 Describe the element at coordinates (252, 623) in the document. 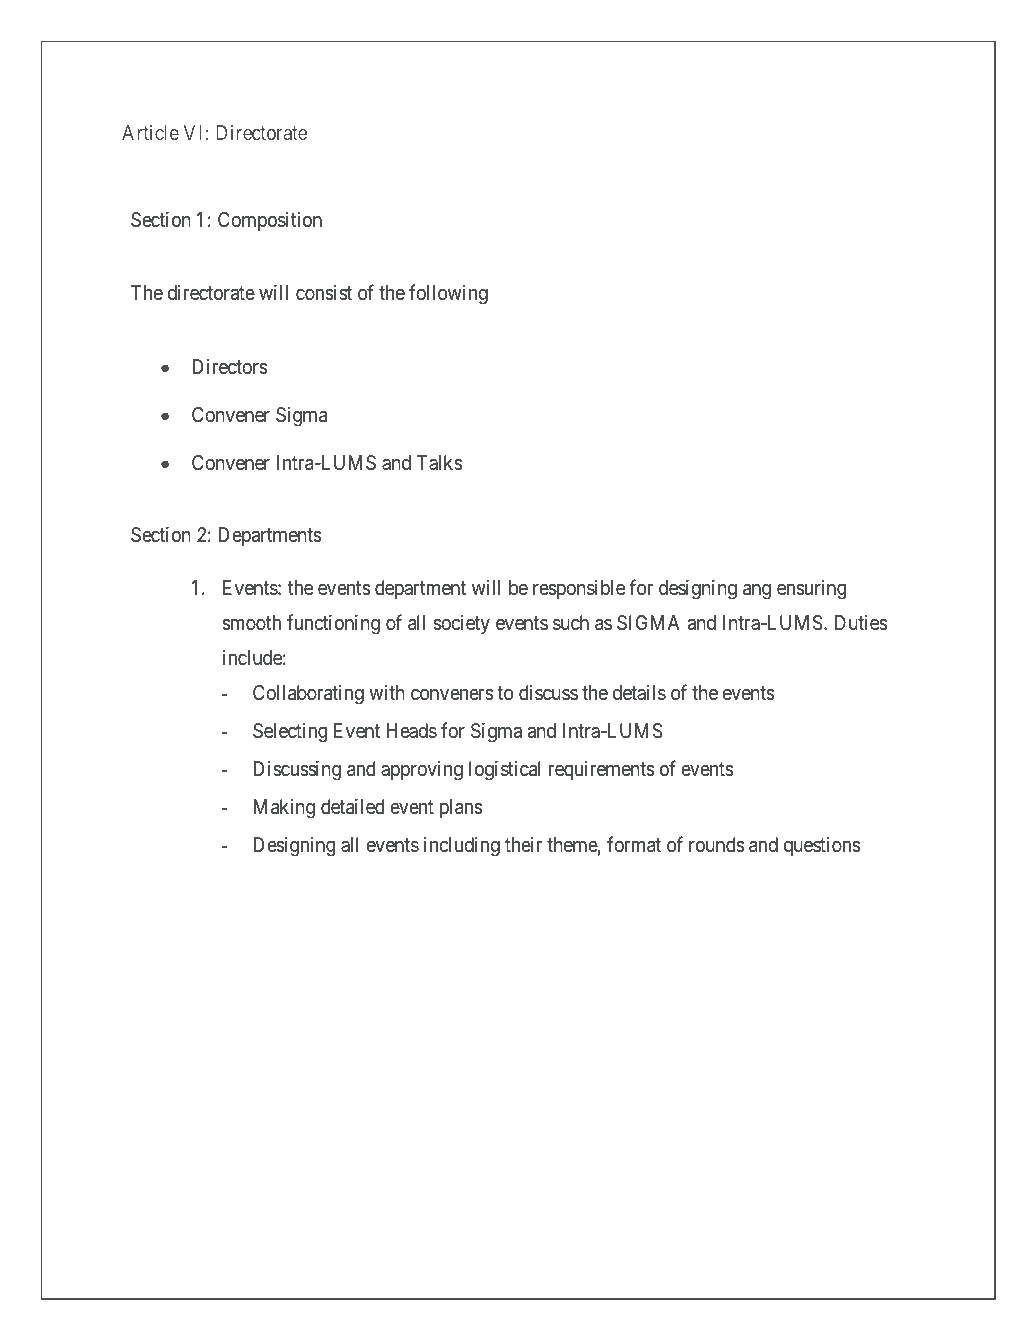

I see `smooth` at that location.
